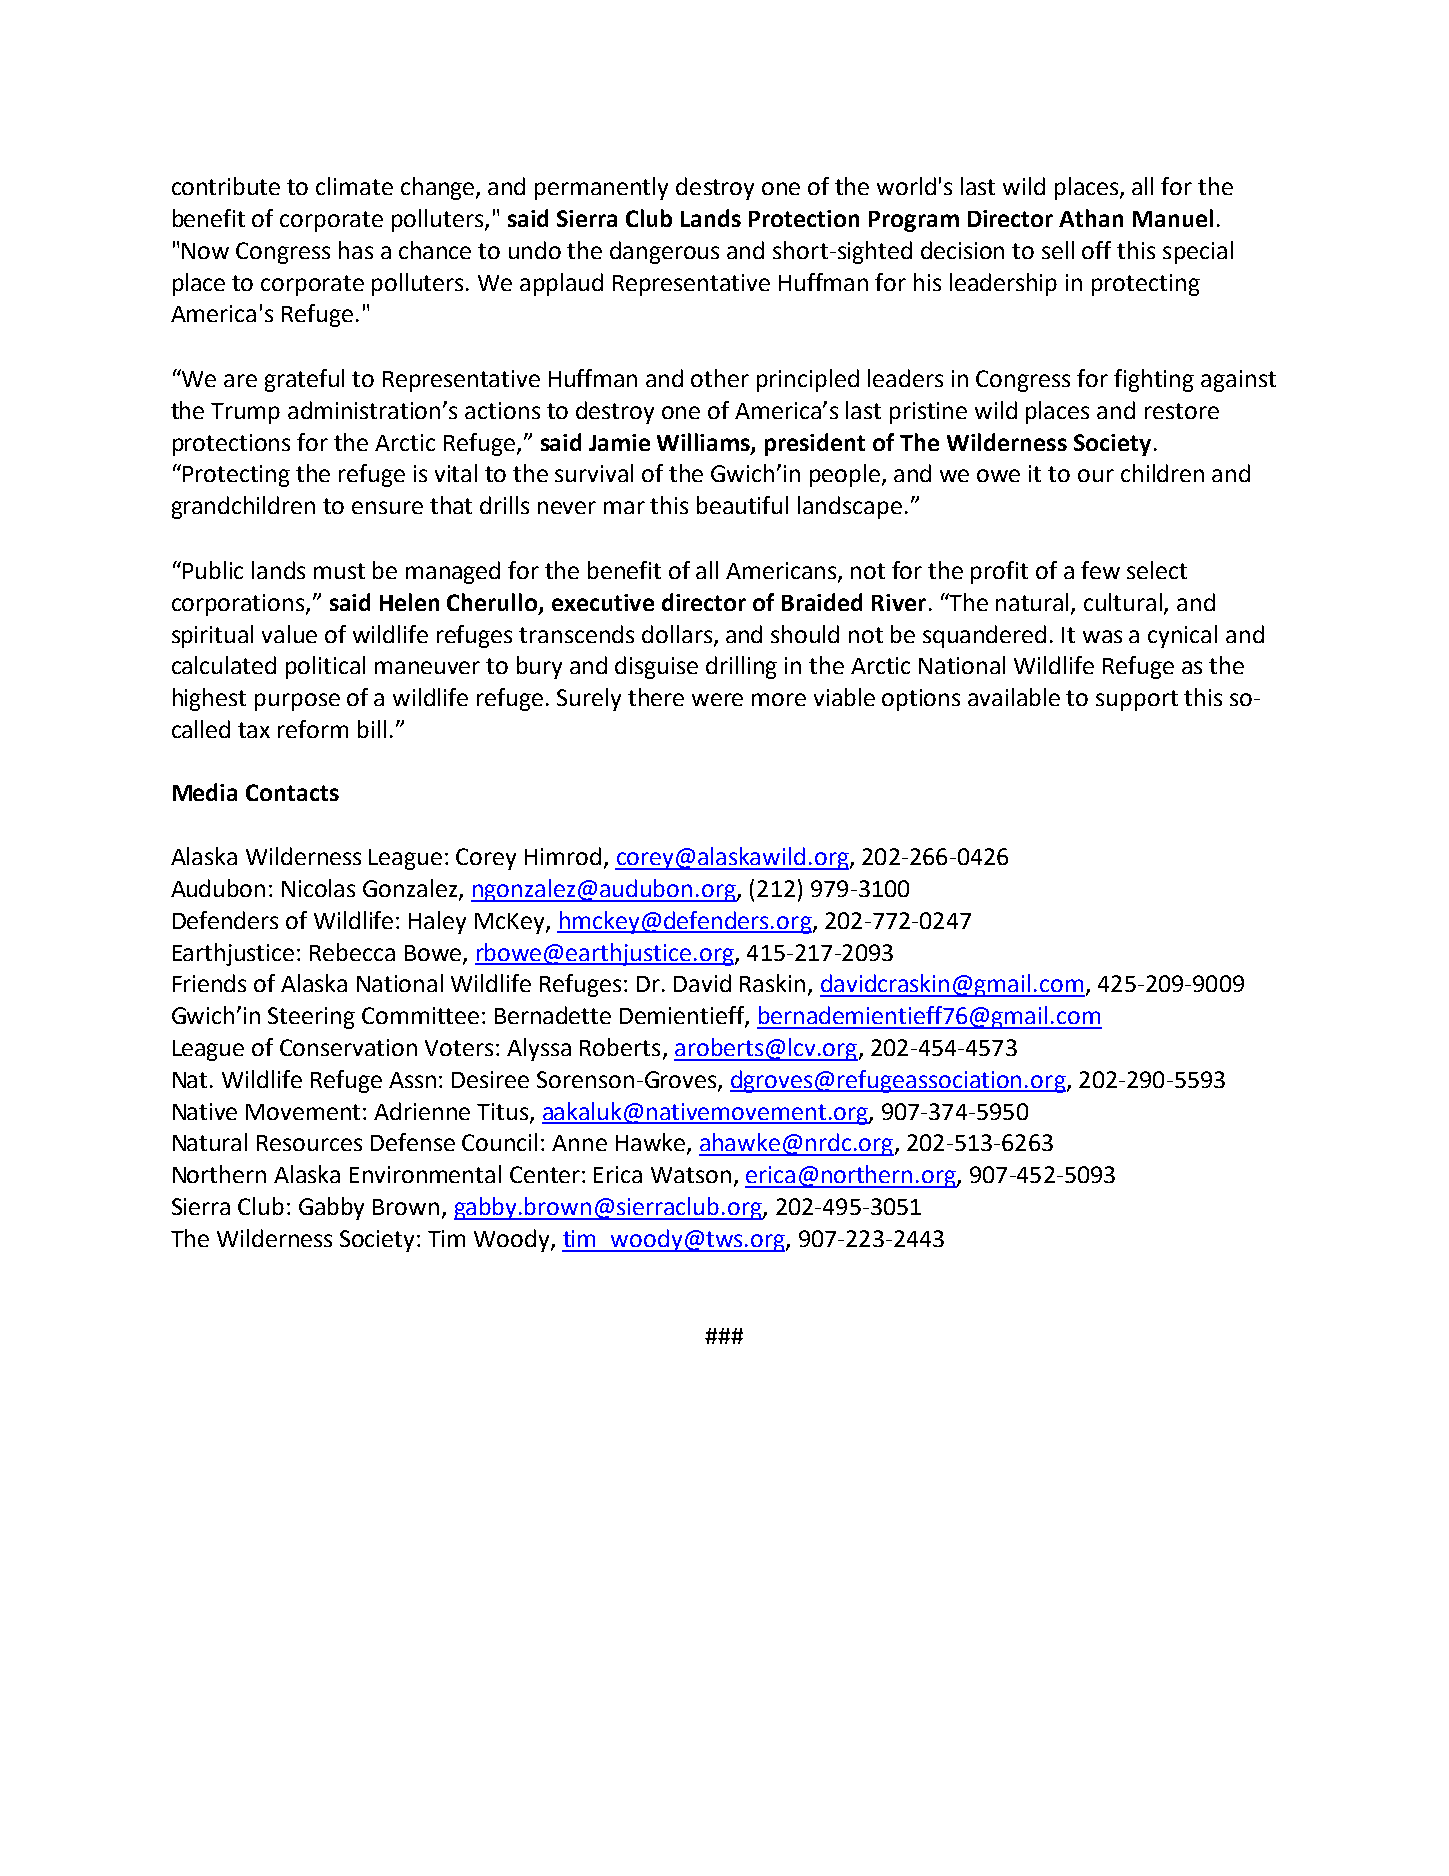 Image resolution: width=1449 pixels, height=1876 pixels. I want to click on has, so click(356, 250).
